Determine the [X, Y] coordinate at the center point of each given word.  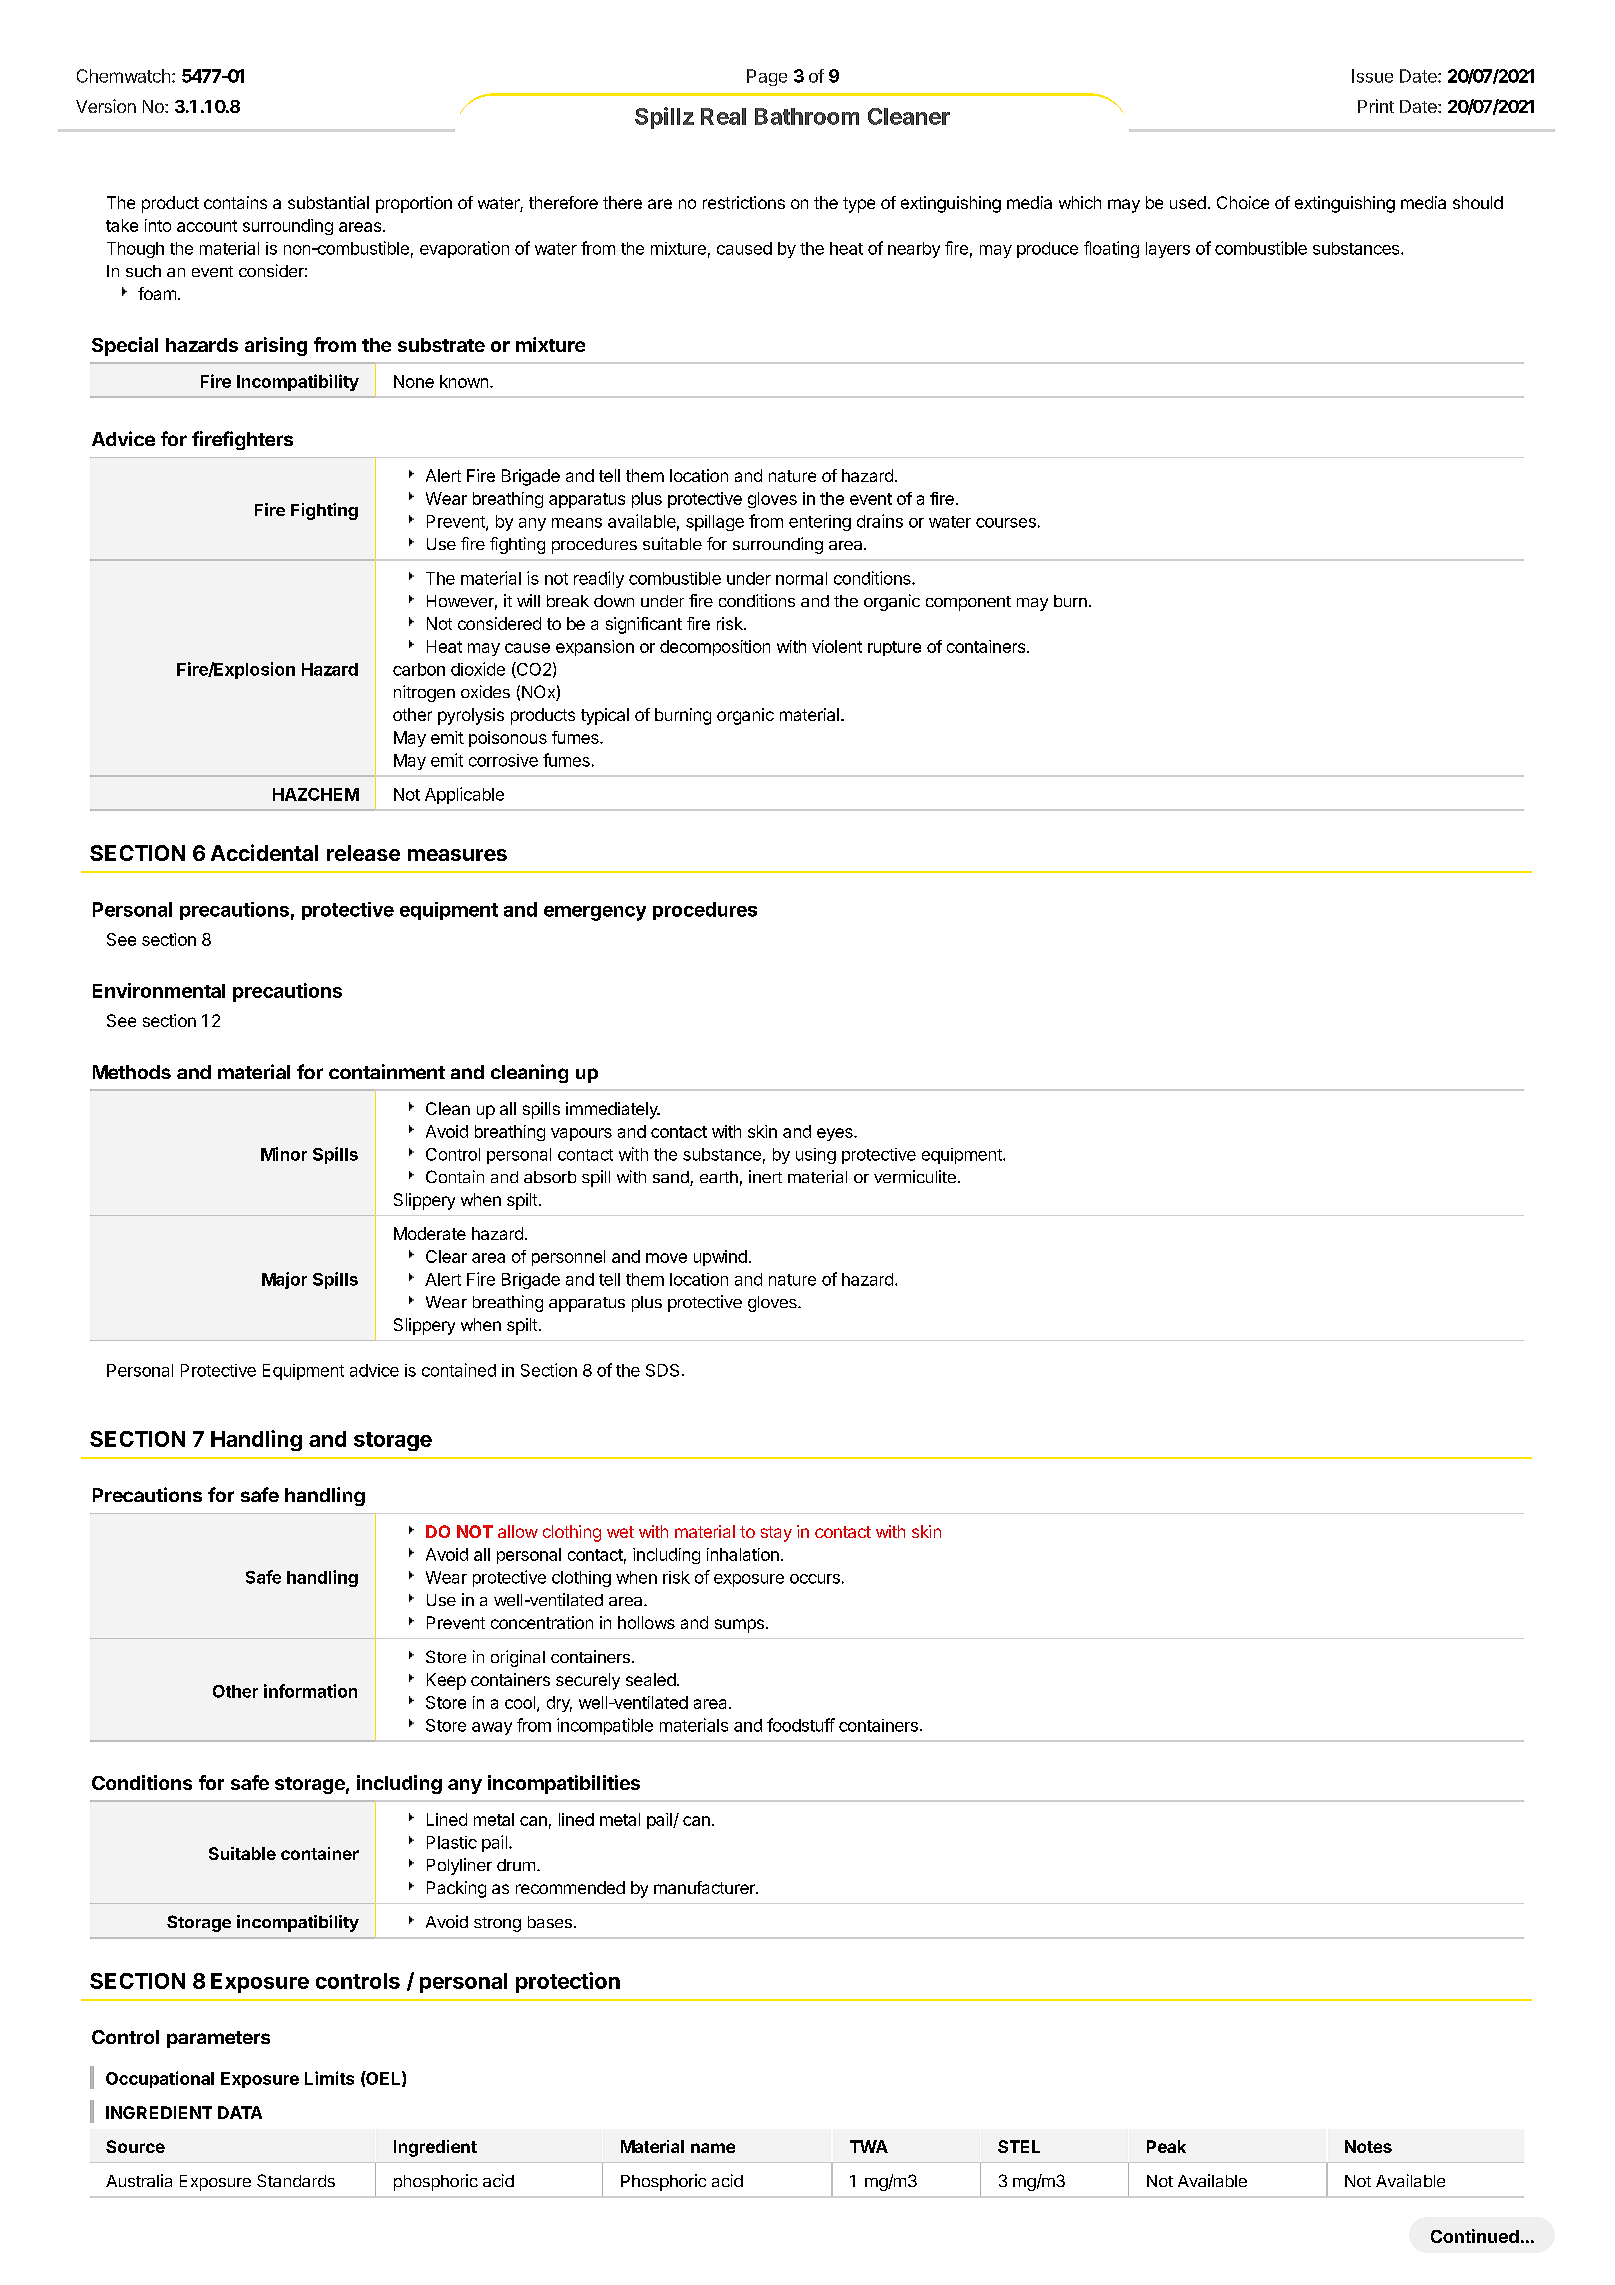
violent [837, 646]
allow [518, 1531]
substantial [328, 202]
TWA [869, 2146]
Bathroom [807, 116]
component [968, 603]
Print [1376, 106]
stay [776, 1534]
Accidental [264, 852]
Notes [1368, 2146]
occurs [815, 1579]
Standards [296, 2180]
